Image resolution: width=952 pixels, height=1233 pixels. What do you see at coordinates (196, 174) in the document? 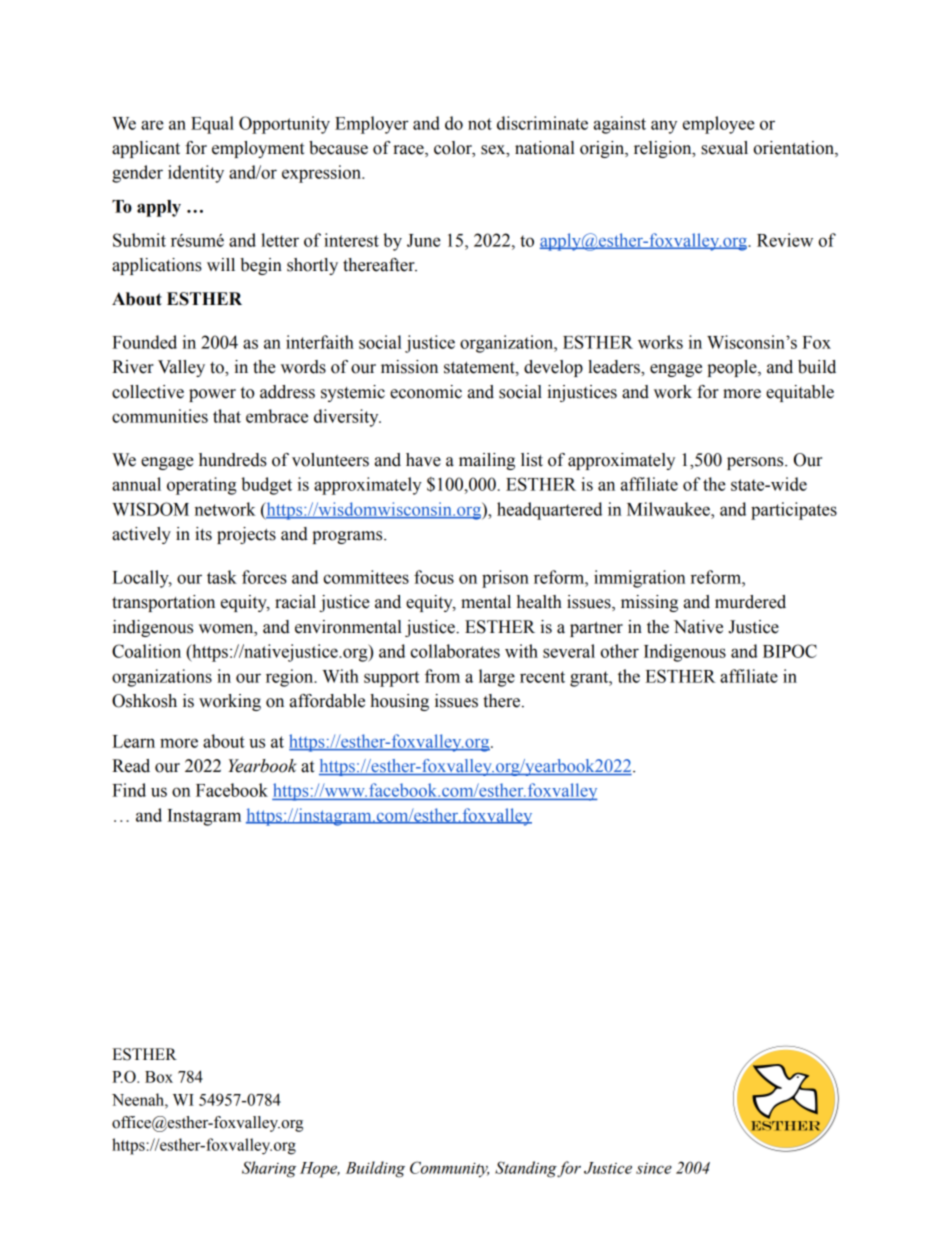
I see `identity` at bounding box center [196, 174].
